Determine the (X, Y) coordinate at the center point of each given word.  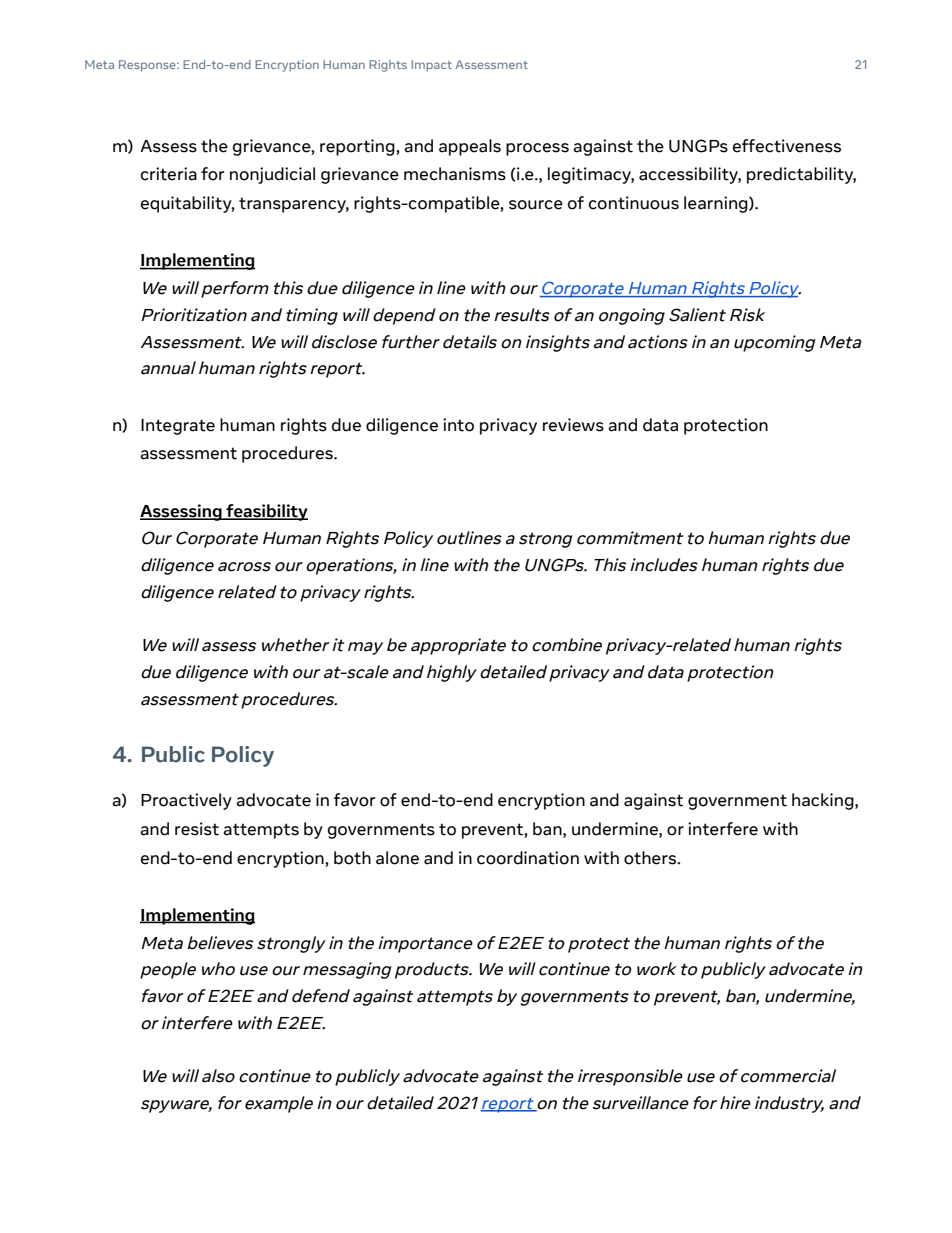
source (536, 205)
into (458, 425)
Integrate (178, 427)
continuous (634, 203)
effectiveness (787, 146)
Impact (431, 66)
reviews (573, 425)
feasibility (266, 512)
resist (197, 829)
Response (148, 66)
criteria (169, 174)
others (651, 858)
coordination (528, 858)
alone (397, 858)
